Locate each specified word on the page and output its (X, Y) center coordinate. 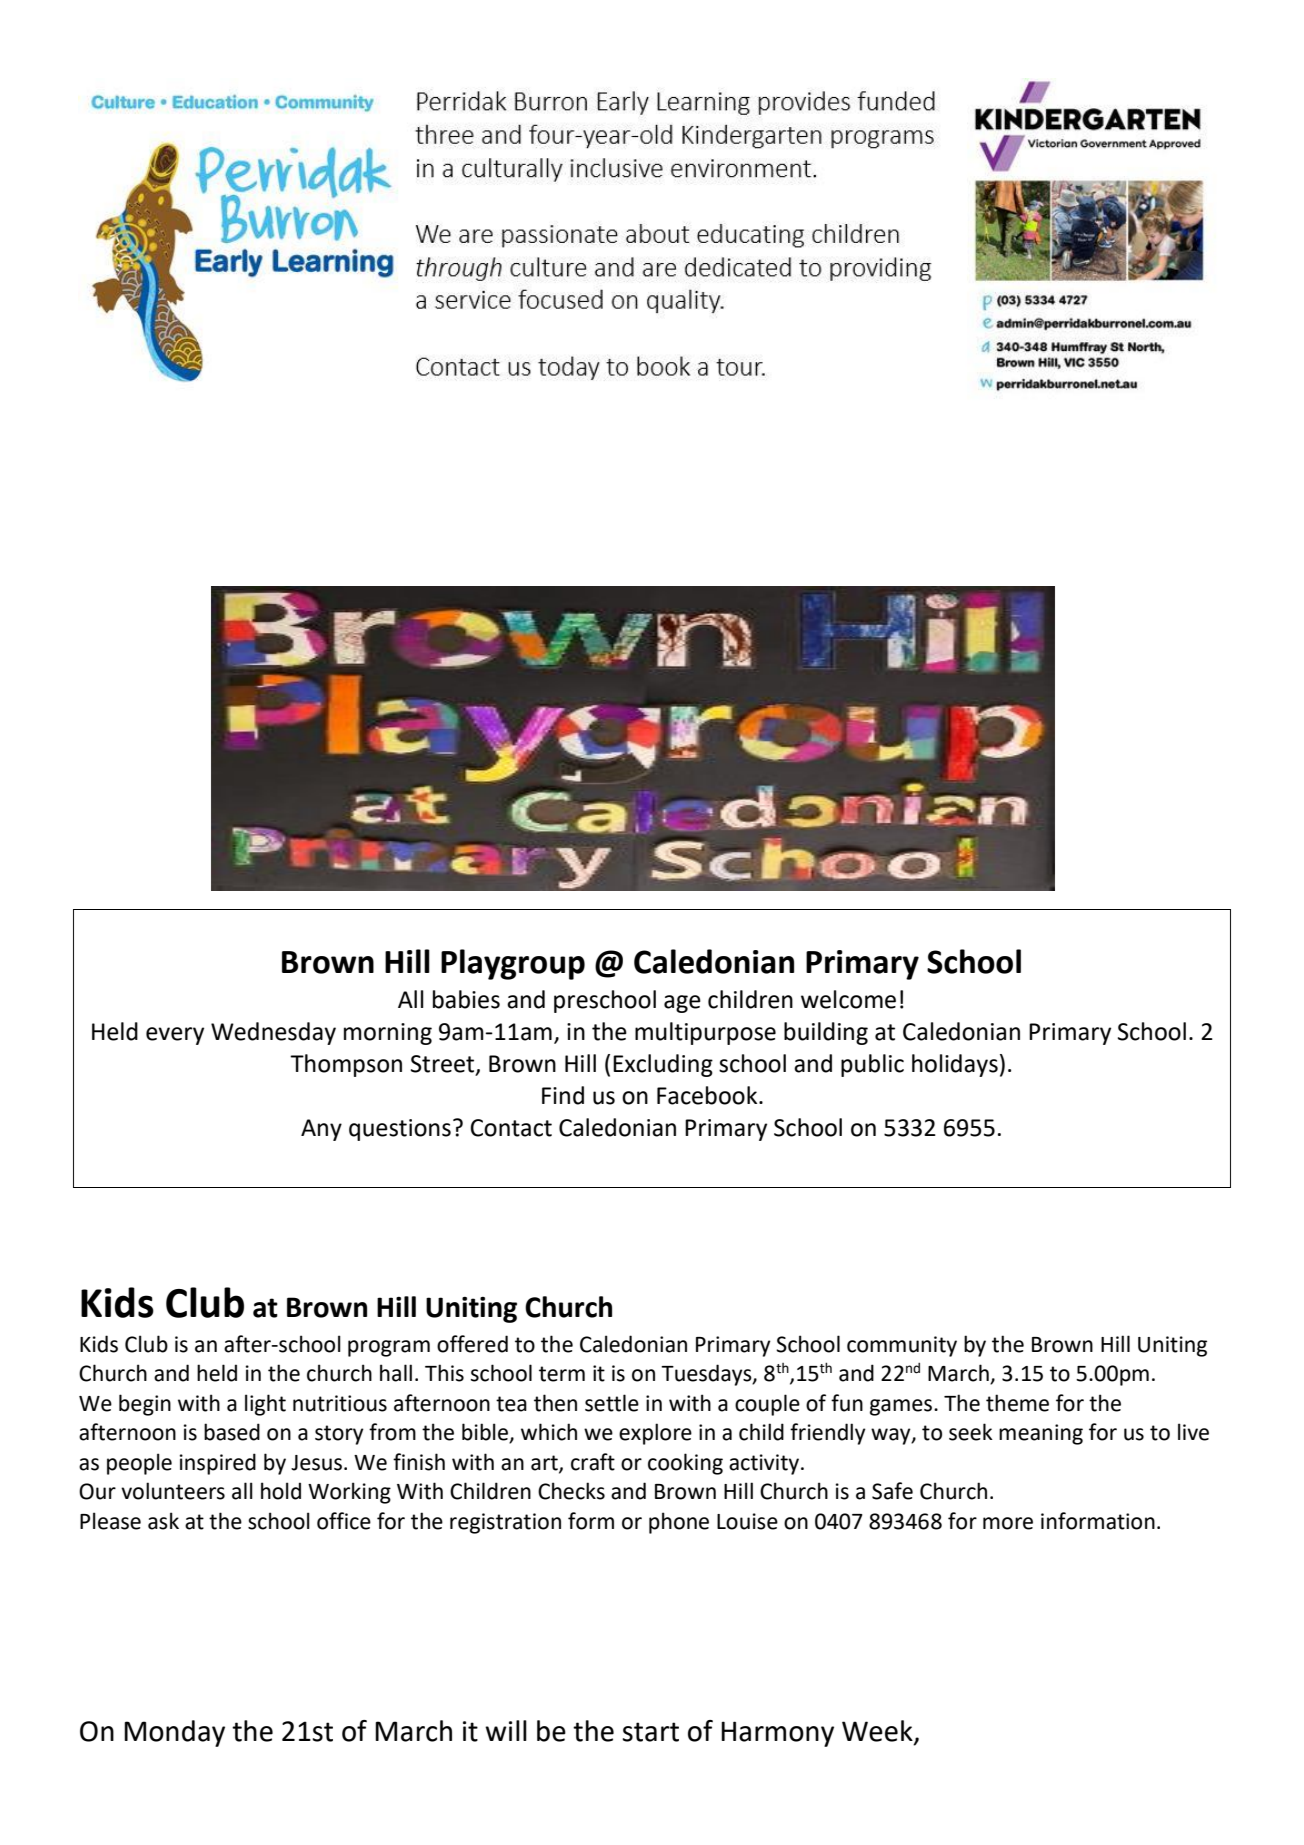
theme (1017, 1403)
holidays (955, 1065)
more (1008, 1523)
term (562, 1374)
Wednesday (273, 1033)
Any (321, 1130)
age (682, 1004)
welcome (848, 999)
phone (679, 1523)
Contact (511, 1128)
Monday (174, 1733)
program (389, 1348)
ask (163, 1521)
